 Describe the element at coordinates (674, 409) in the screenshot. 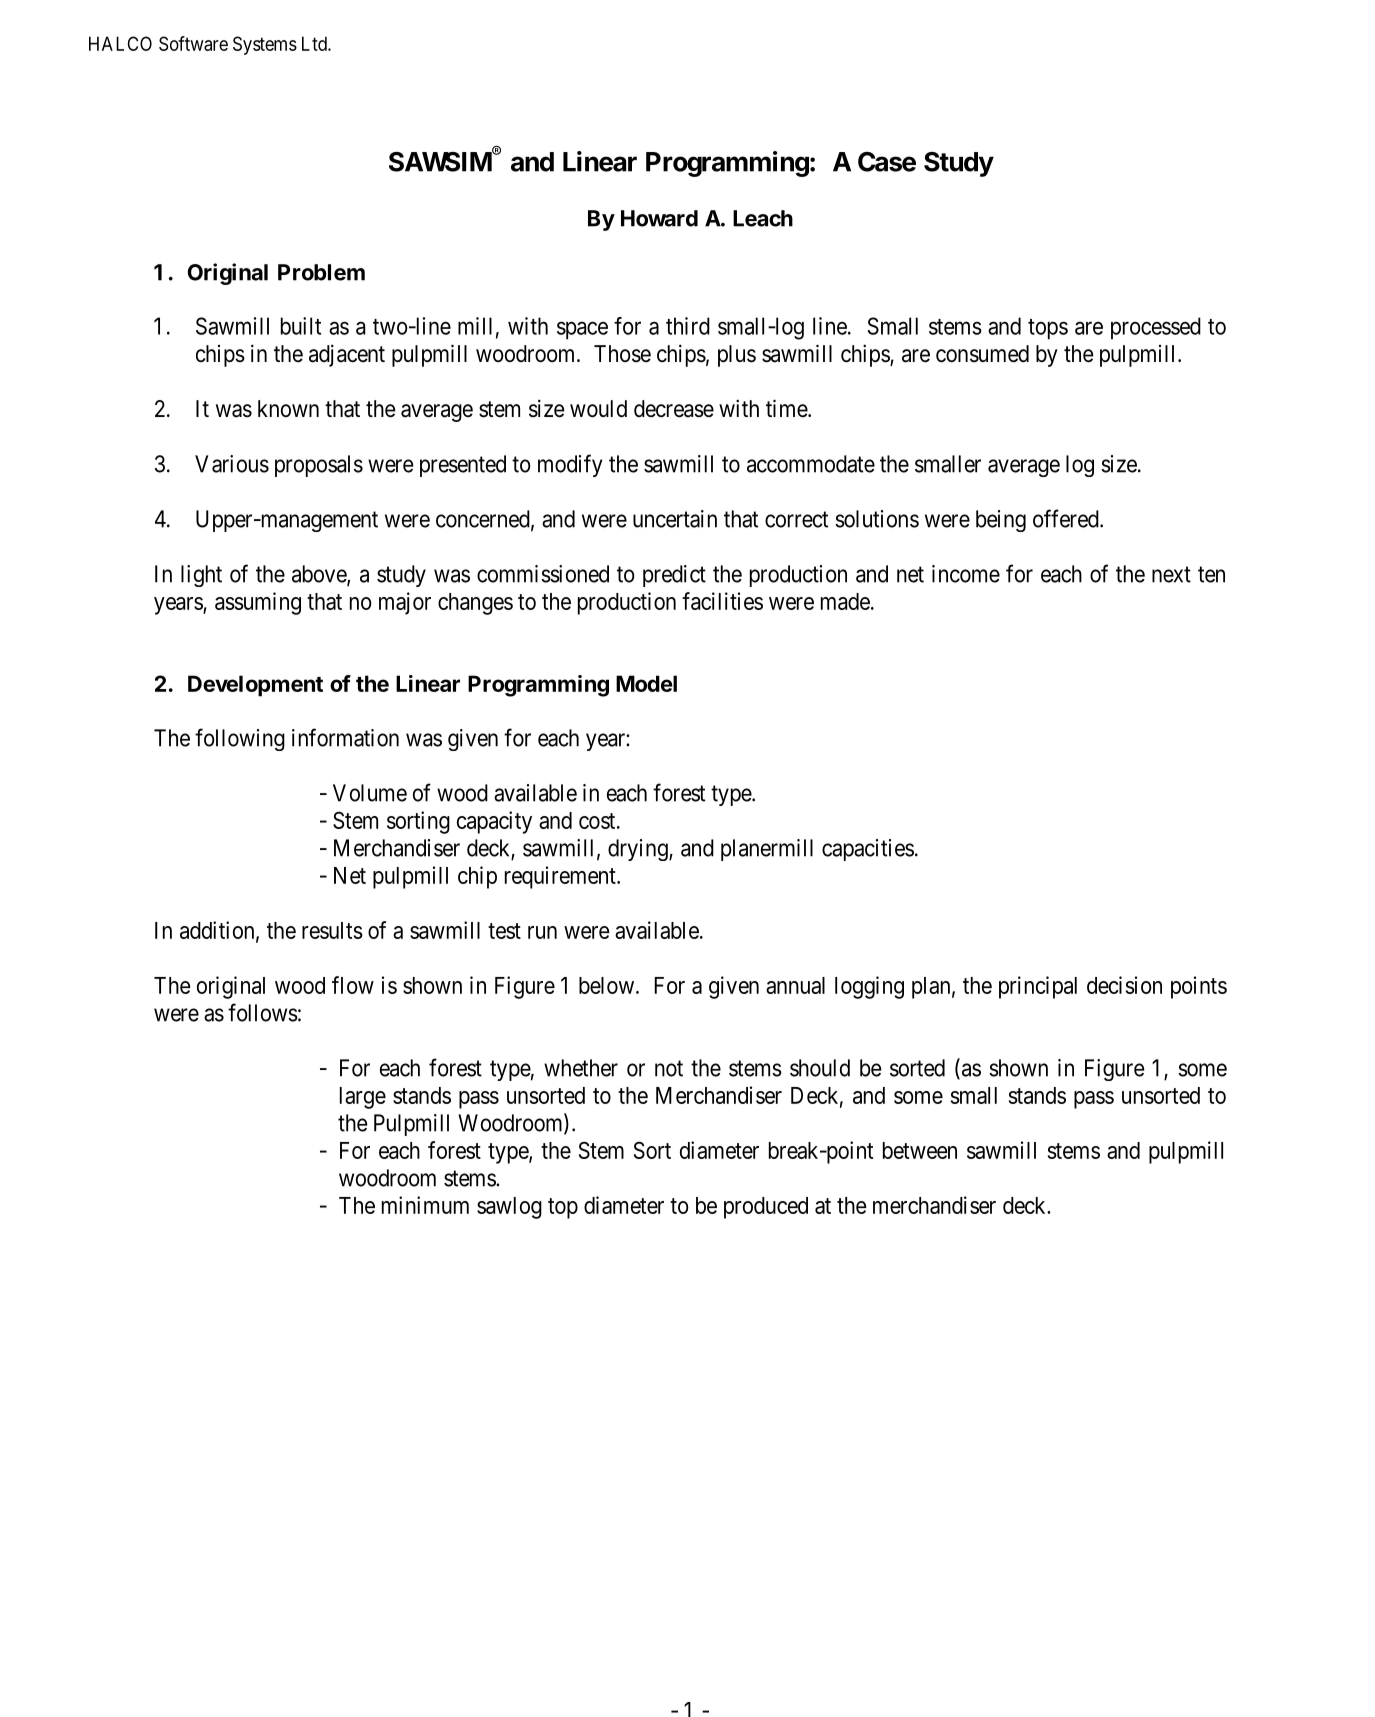

I see `decrease` at that location.
